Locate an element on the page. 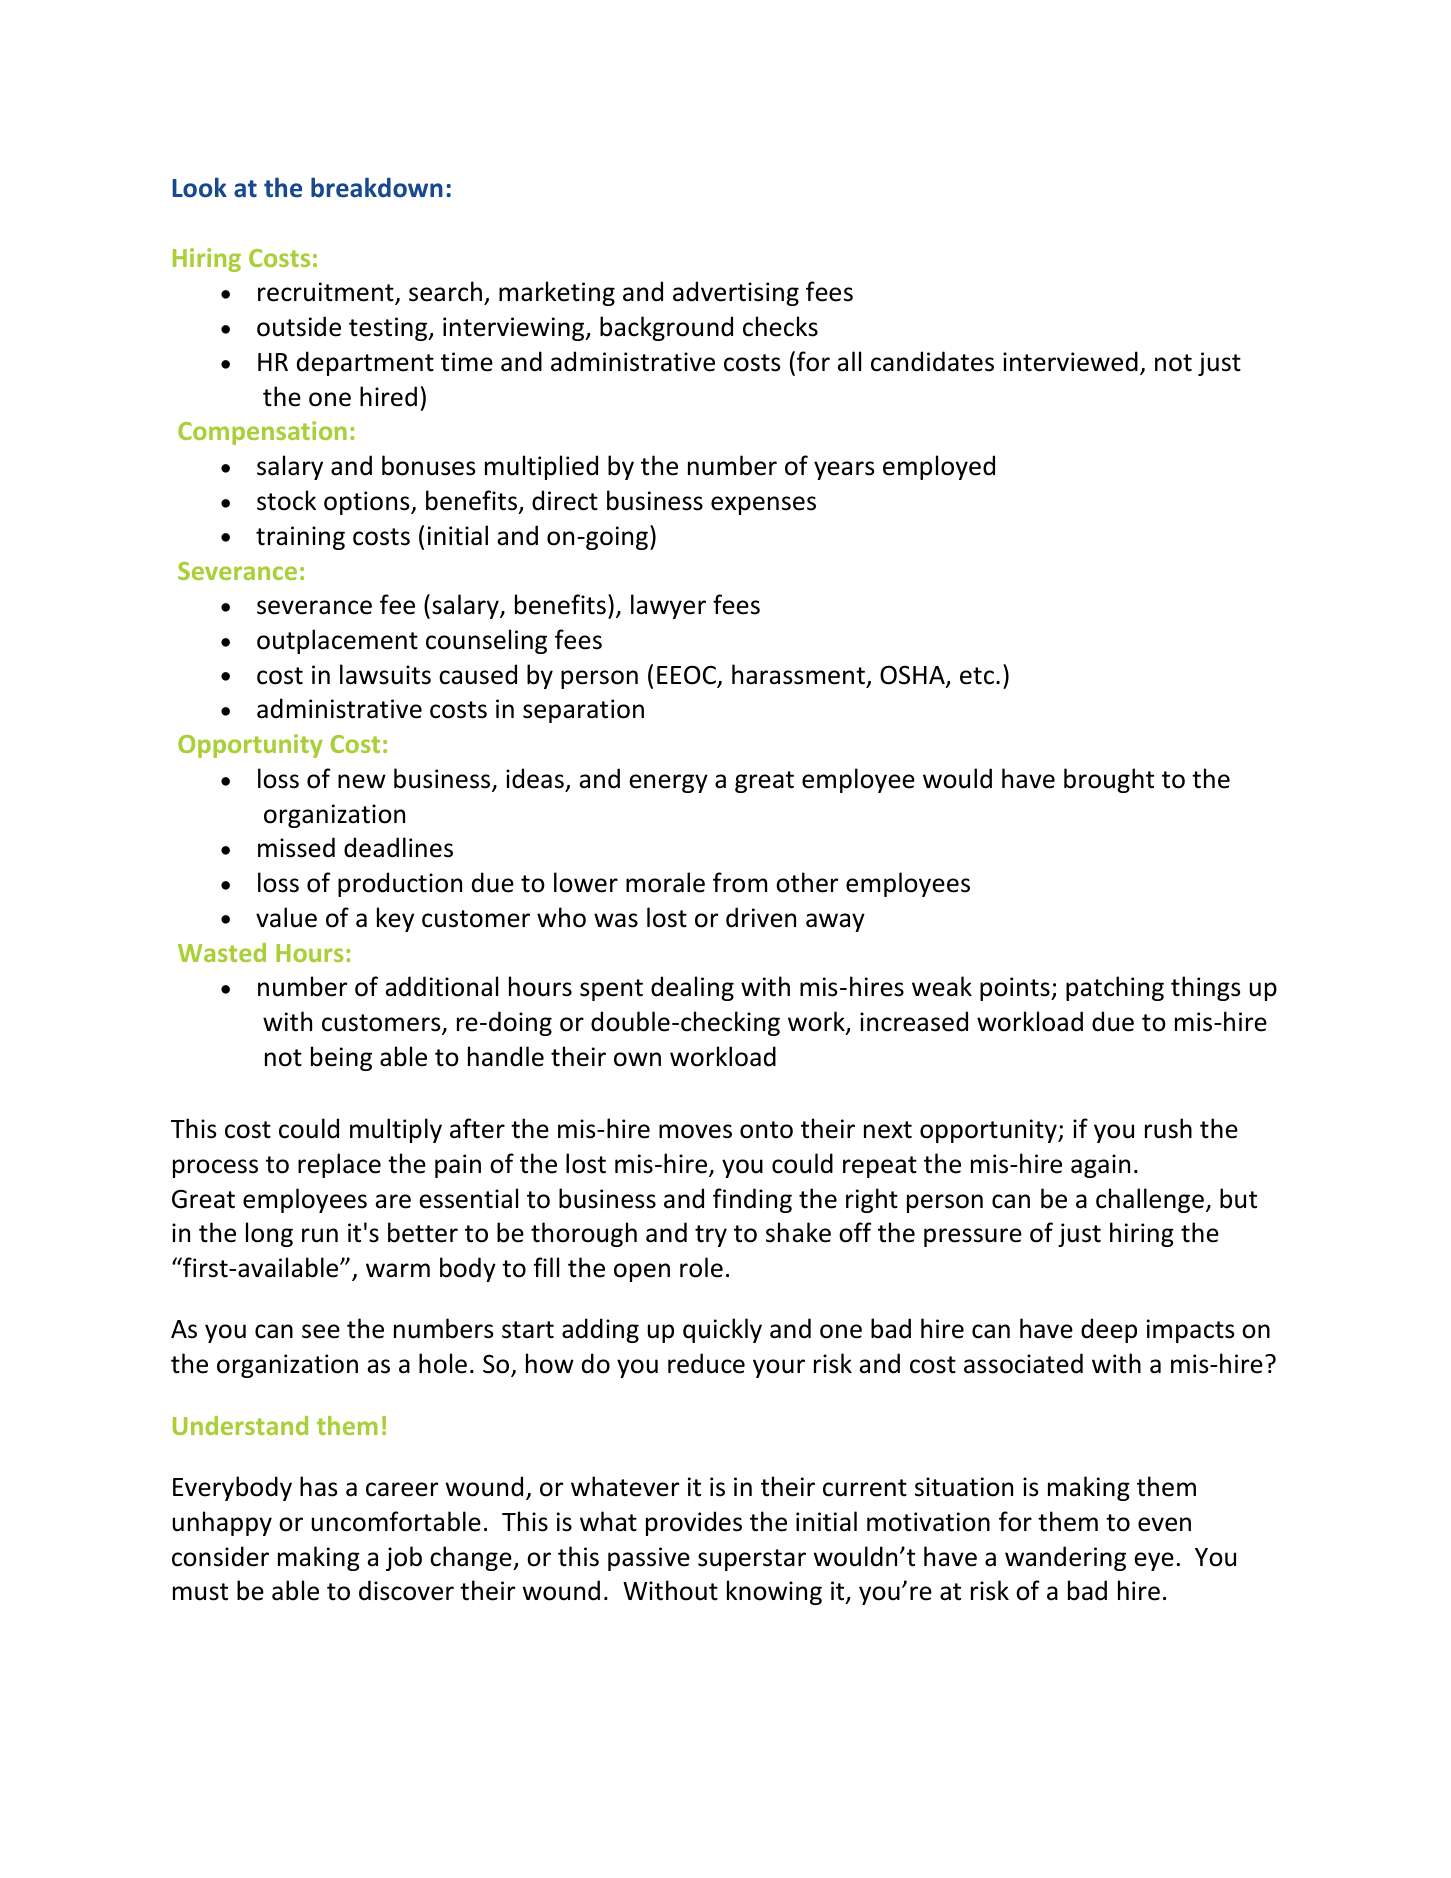 The height and width of the page is (1878, 1451). advertising is located at coordinates (736, 293).
